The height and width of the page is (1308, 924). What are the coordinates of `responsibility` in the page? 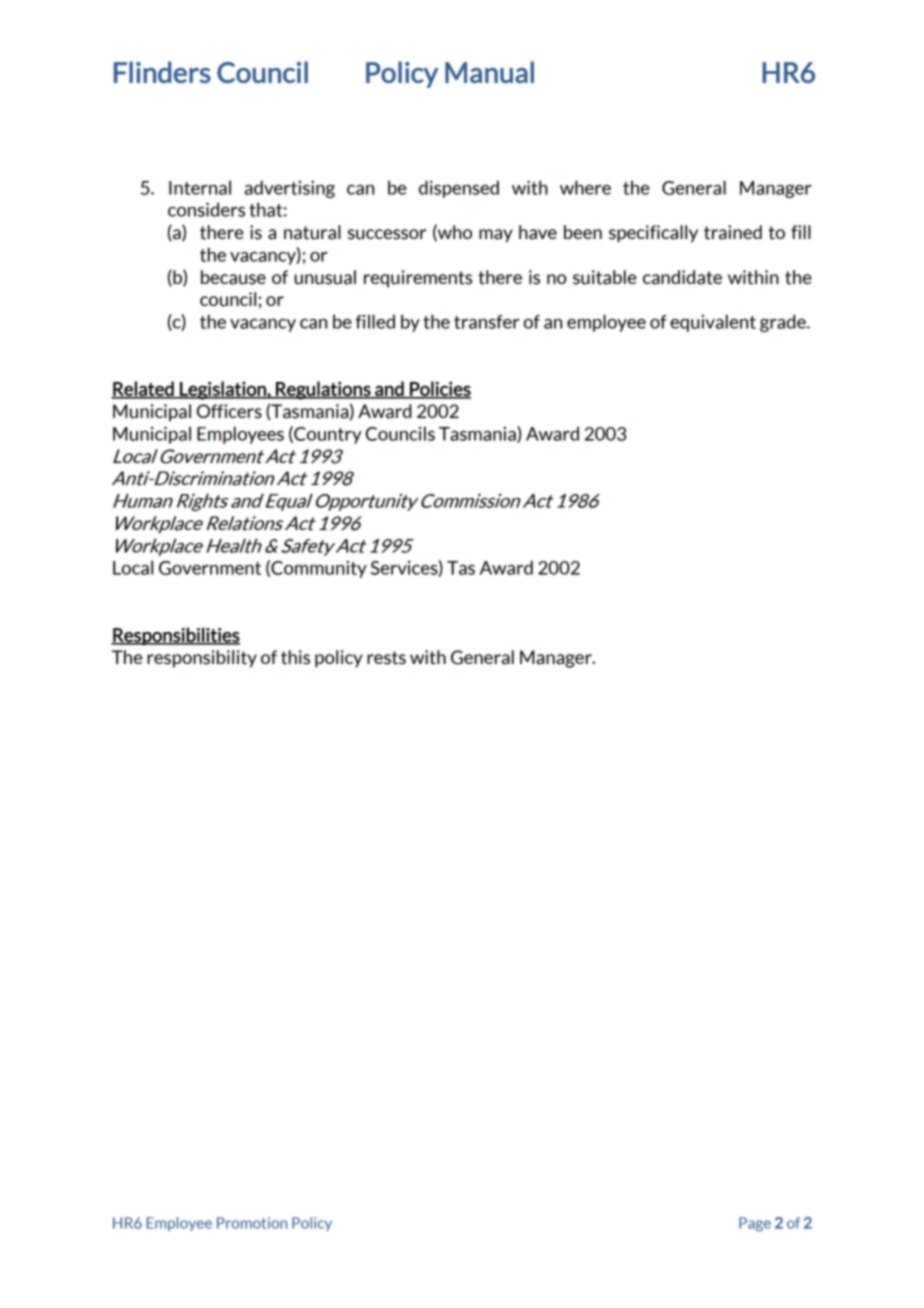 It's located at (202, 659).
